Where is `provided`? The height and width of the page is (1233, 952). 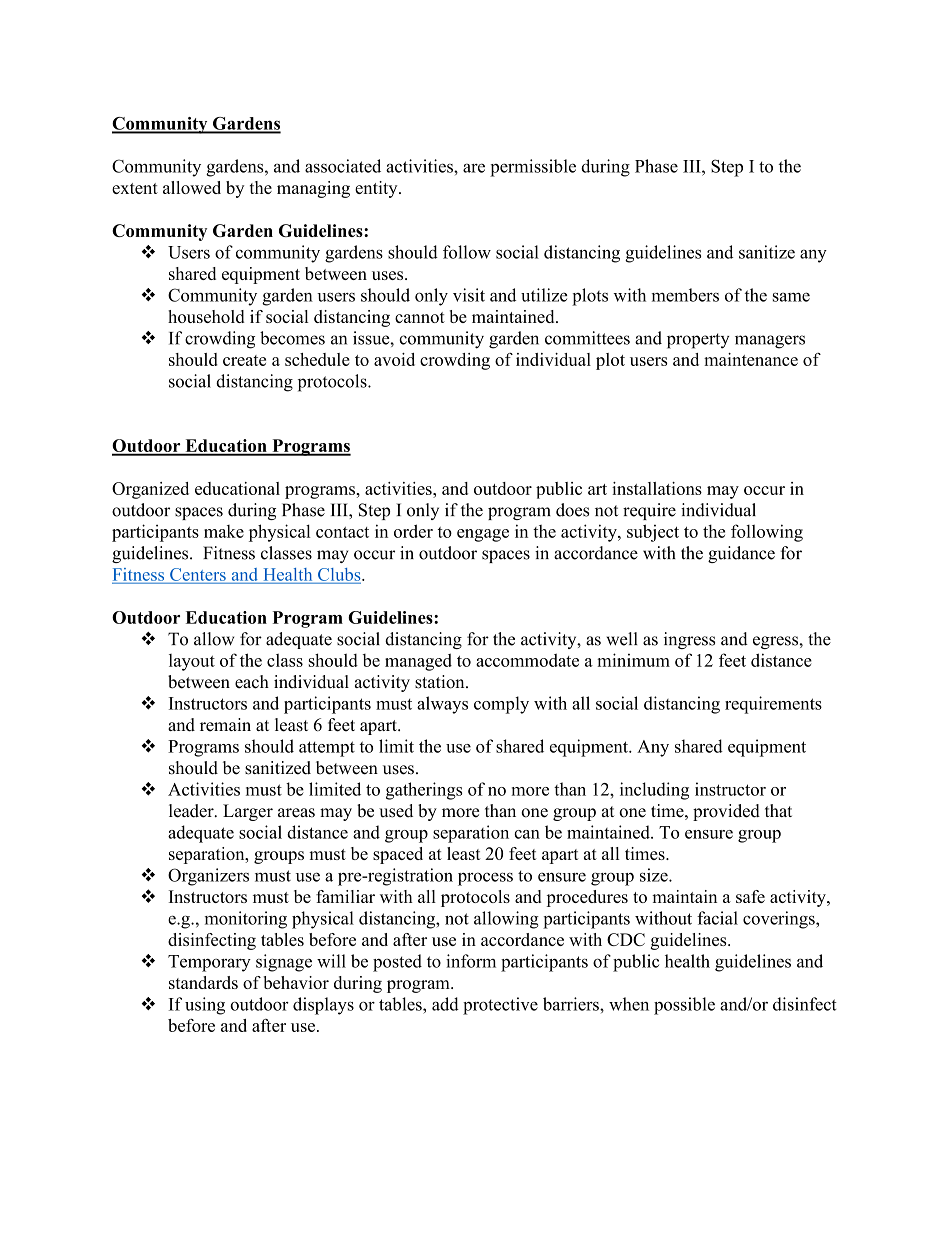
provided is located at coordinates (726, 812).
